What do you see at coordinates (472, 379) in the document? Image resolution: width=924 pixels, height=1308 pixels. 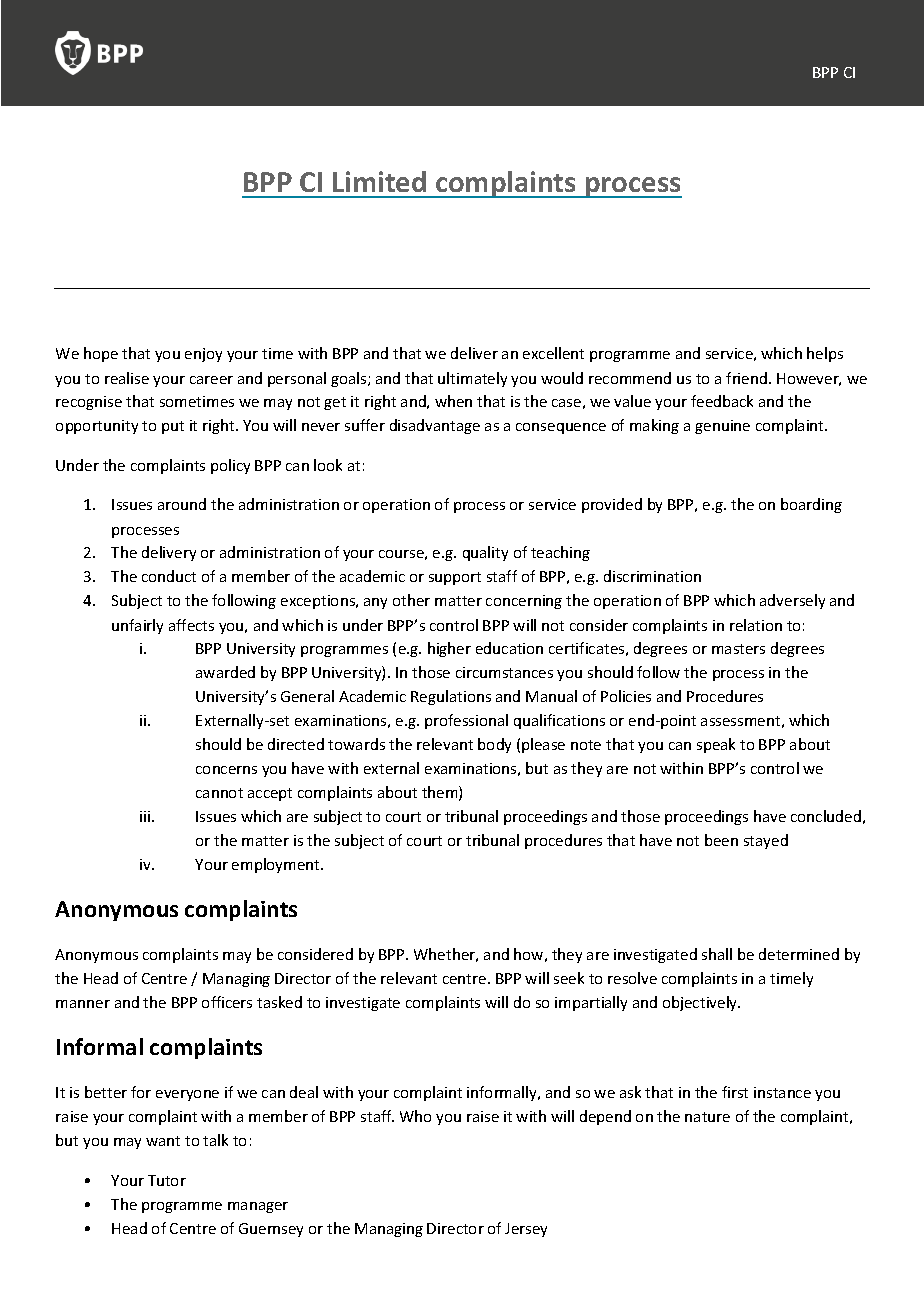 I see `ultimately` at bounding box center [472, 379].
